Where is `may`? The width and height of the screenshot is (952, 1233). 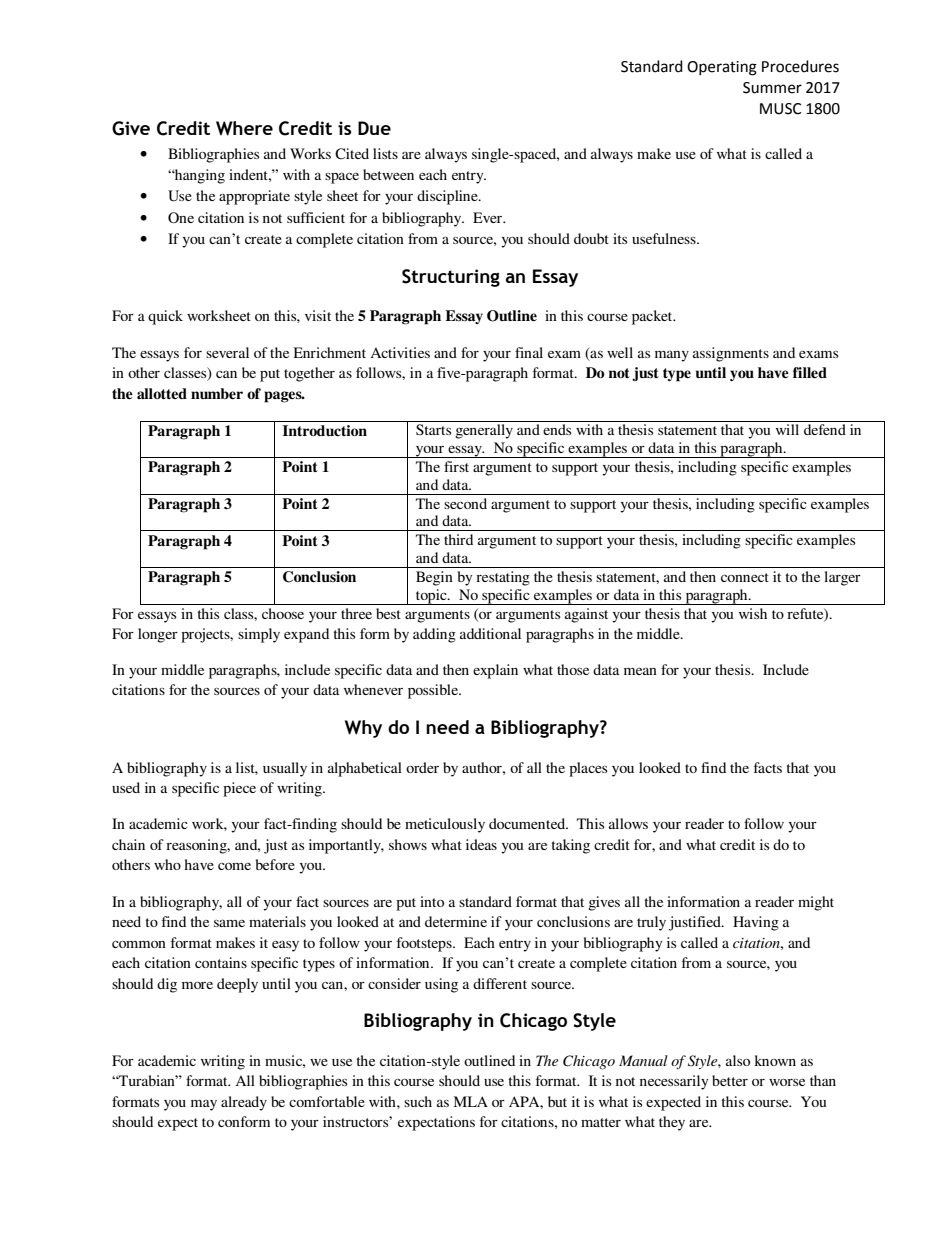
may is located at coordinates (204, 1105).
